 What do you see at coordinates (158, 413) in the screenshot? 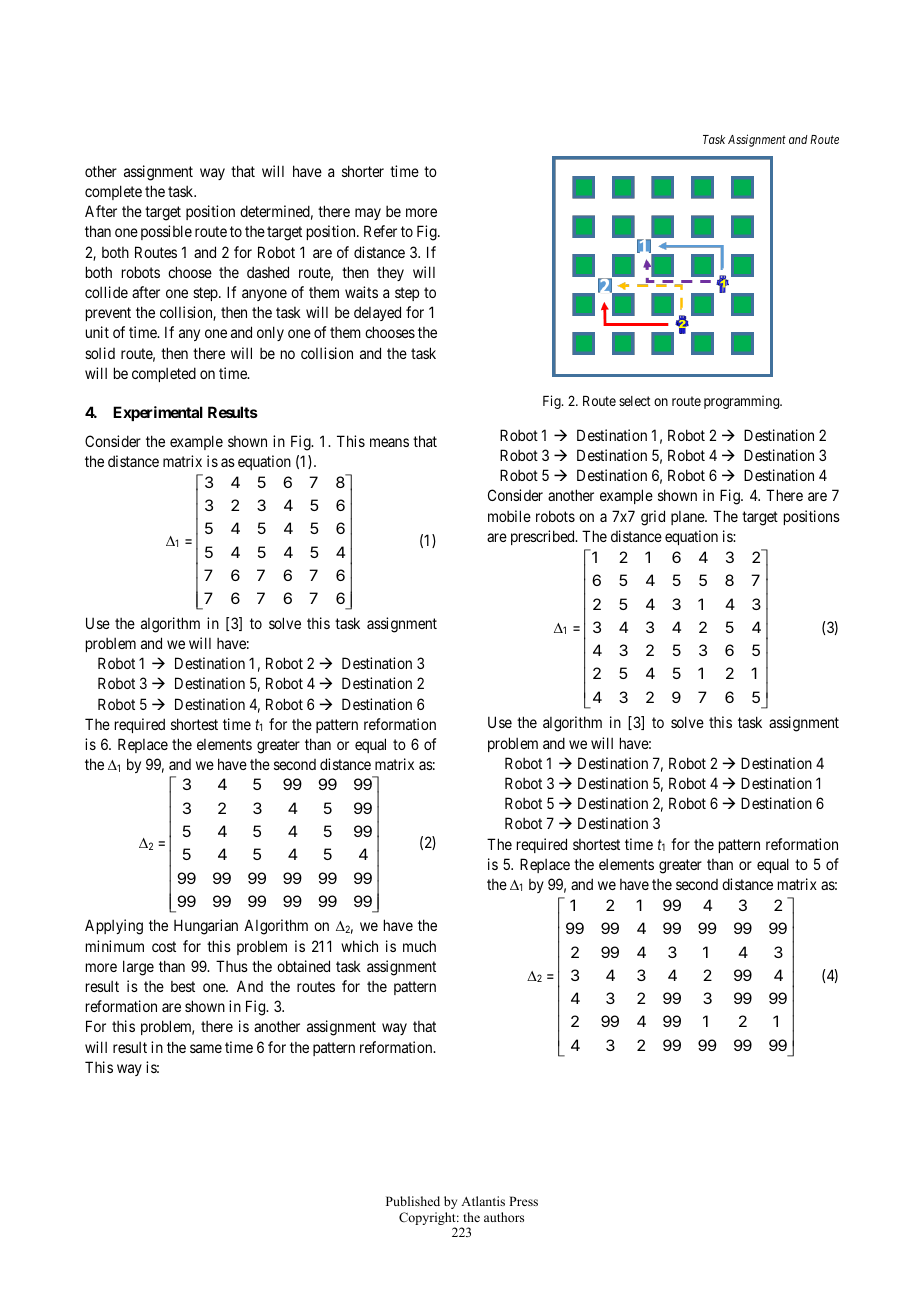
I see `Experimental` at bounding box center [158, 413].
